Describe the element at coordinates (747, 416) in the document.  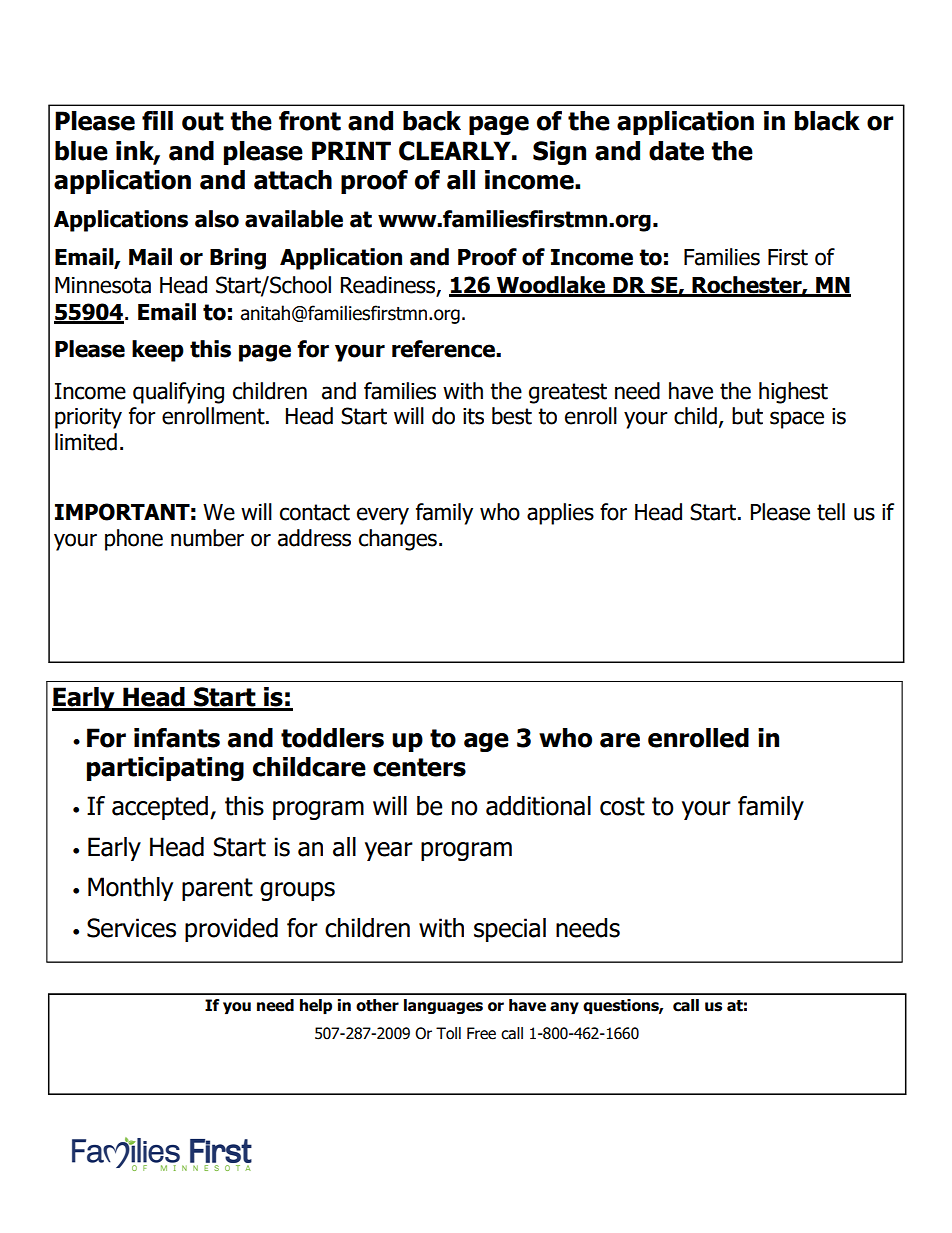
I see `but` at that location.
